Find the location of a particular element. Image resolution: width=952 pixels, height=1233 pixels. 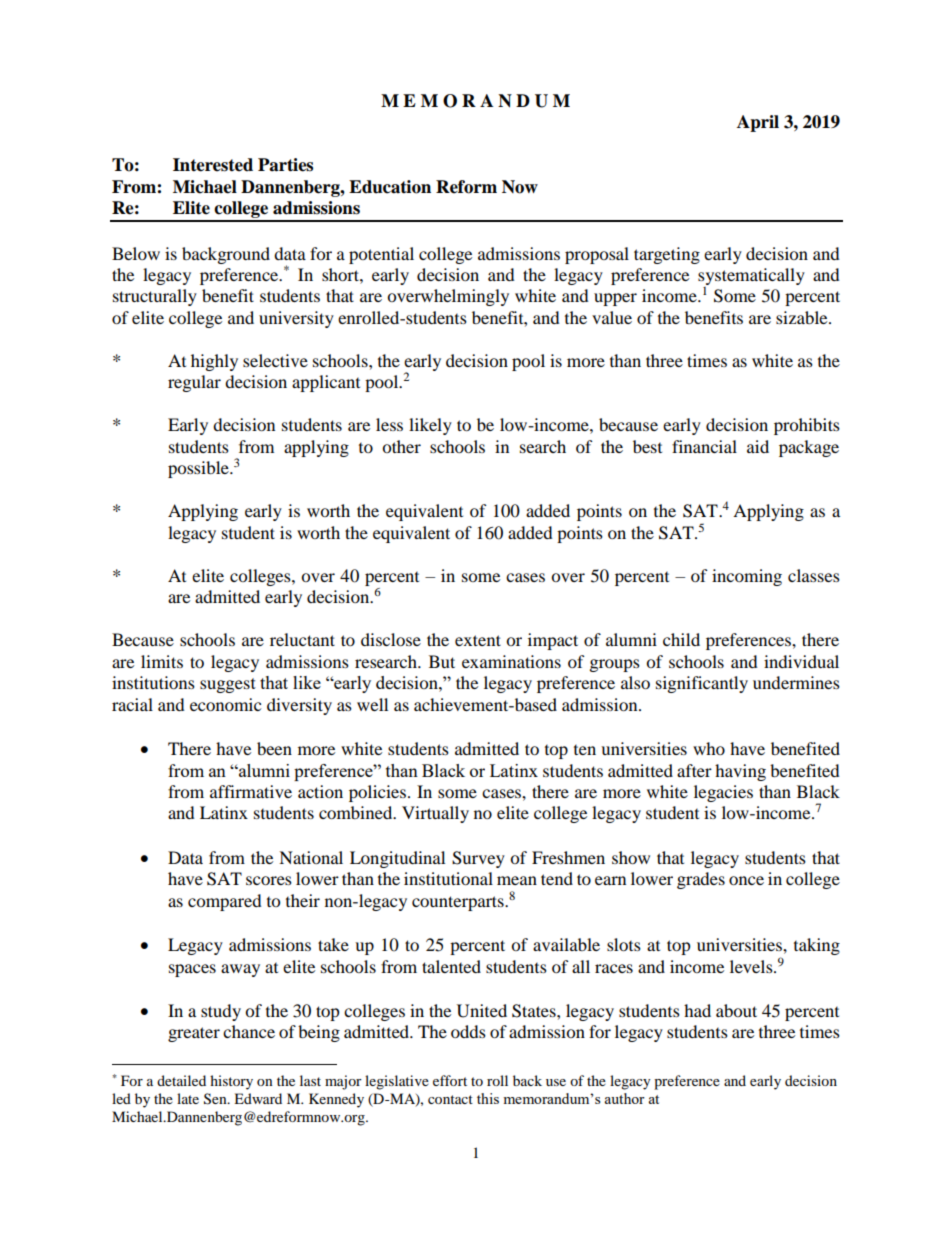

incoming is located at coordinates (747, 577).
